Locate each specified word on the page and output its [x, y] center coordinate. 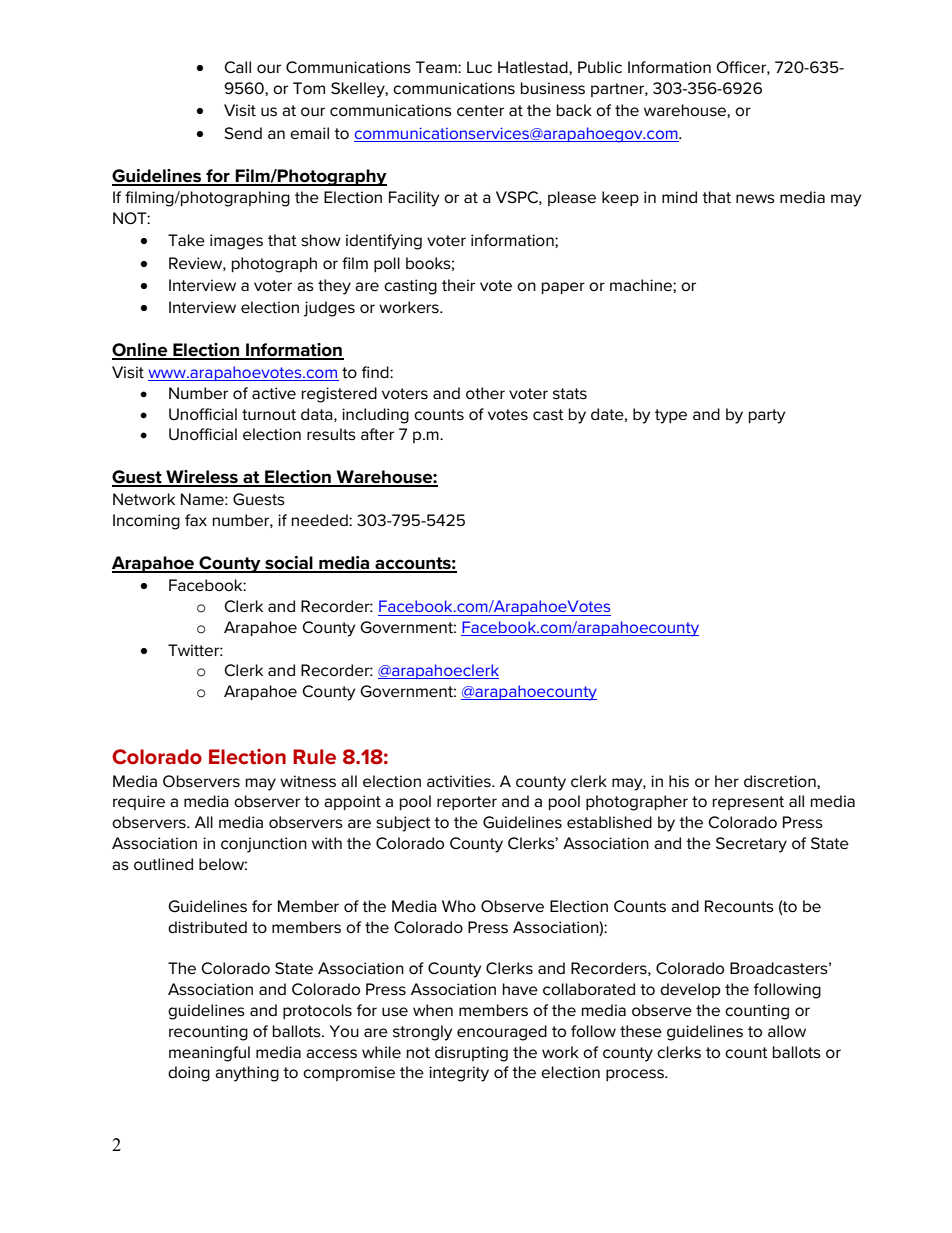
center [480, 110]
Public [600, 67]
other [485, 393]
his [679, 781]
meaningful [209, 1054]
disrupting [471, 1054]
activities [460, 781]
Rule [314, 756]
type [671, 416]
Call [237, 67]
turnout [269, 415]
